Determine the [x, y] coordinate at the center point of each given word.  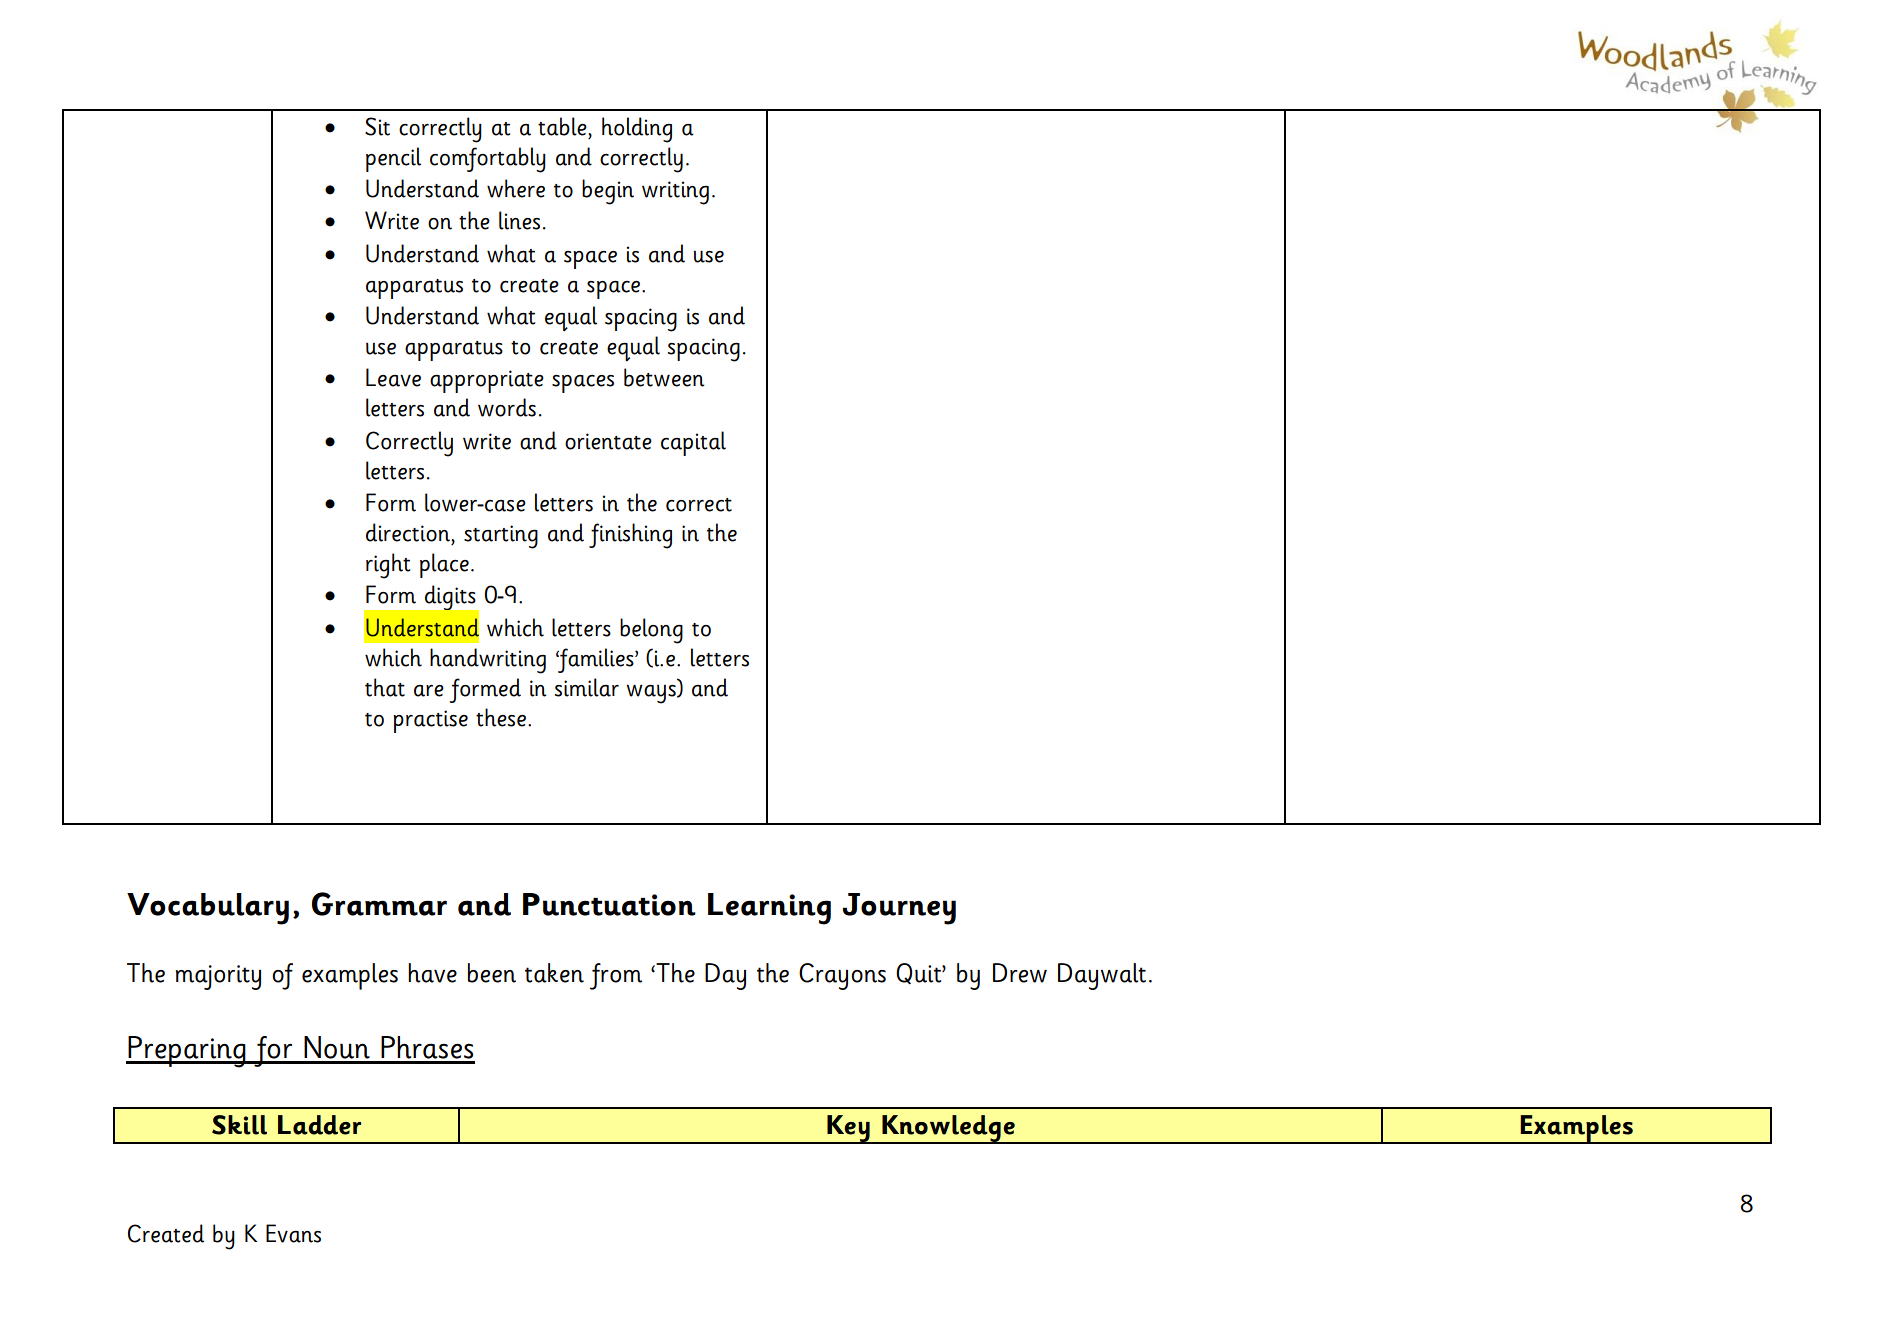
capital [693, 443]
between [664, 377]
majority [218, 977]
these [502, 717]
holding [637, 130]
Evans [293, 1233]
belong [651, 631]
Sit [377, 126]
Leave [393, 377]
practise [430, 721]
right [388, 566]
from [616, 976]
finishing [630, 536]
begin [608, 192]
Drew [1020, 973]
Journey [899, 909]
